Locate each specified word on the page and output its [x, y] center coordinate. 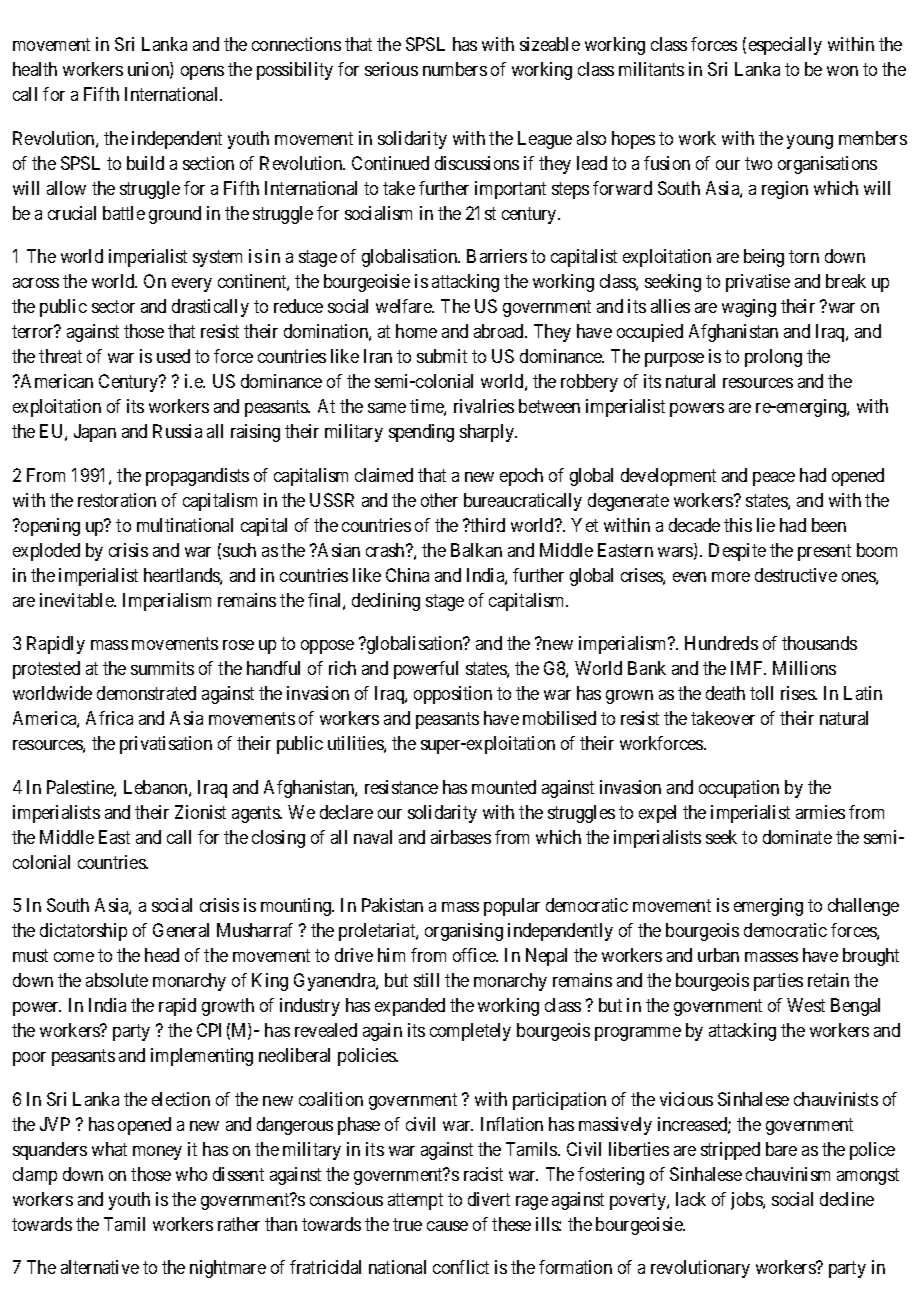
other [439, 500]
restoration [117, 500]
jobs [747, 1201]
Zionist [200, 812]
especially [785, 46]
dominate [797, 837]
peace [774, 479]
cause [447, 1226]
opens [202, 73]
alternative [100, 1267]
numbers [455, 69]
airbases [461, 837]
